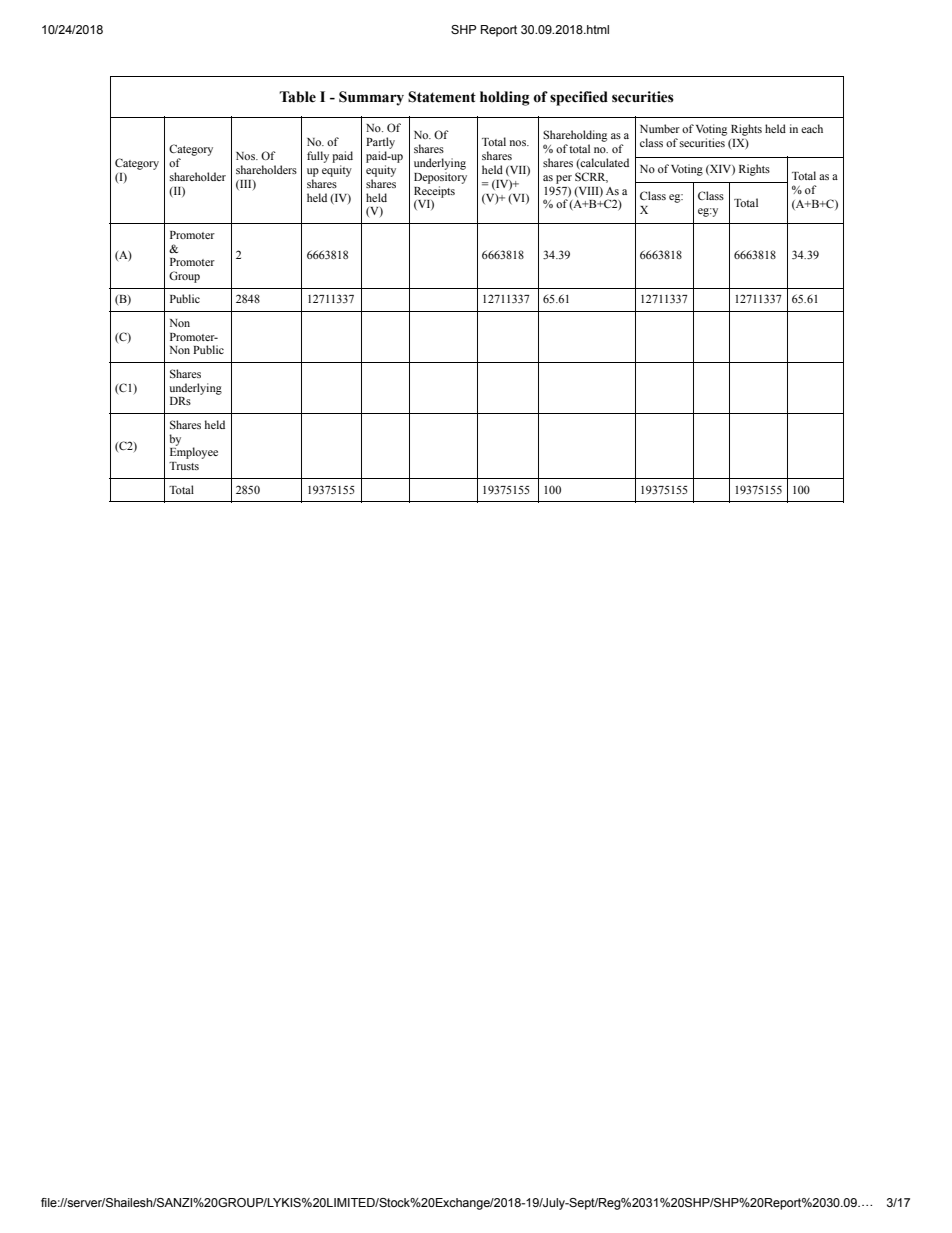  I want to click on per, so click(564, 179).
